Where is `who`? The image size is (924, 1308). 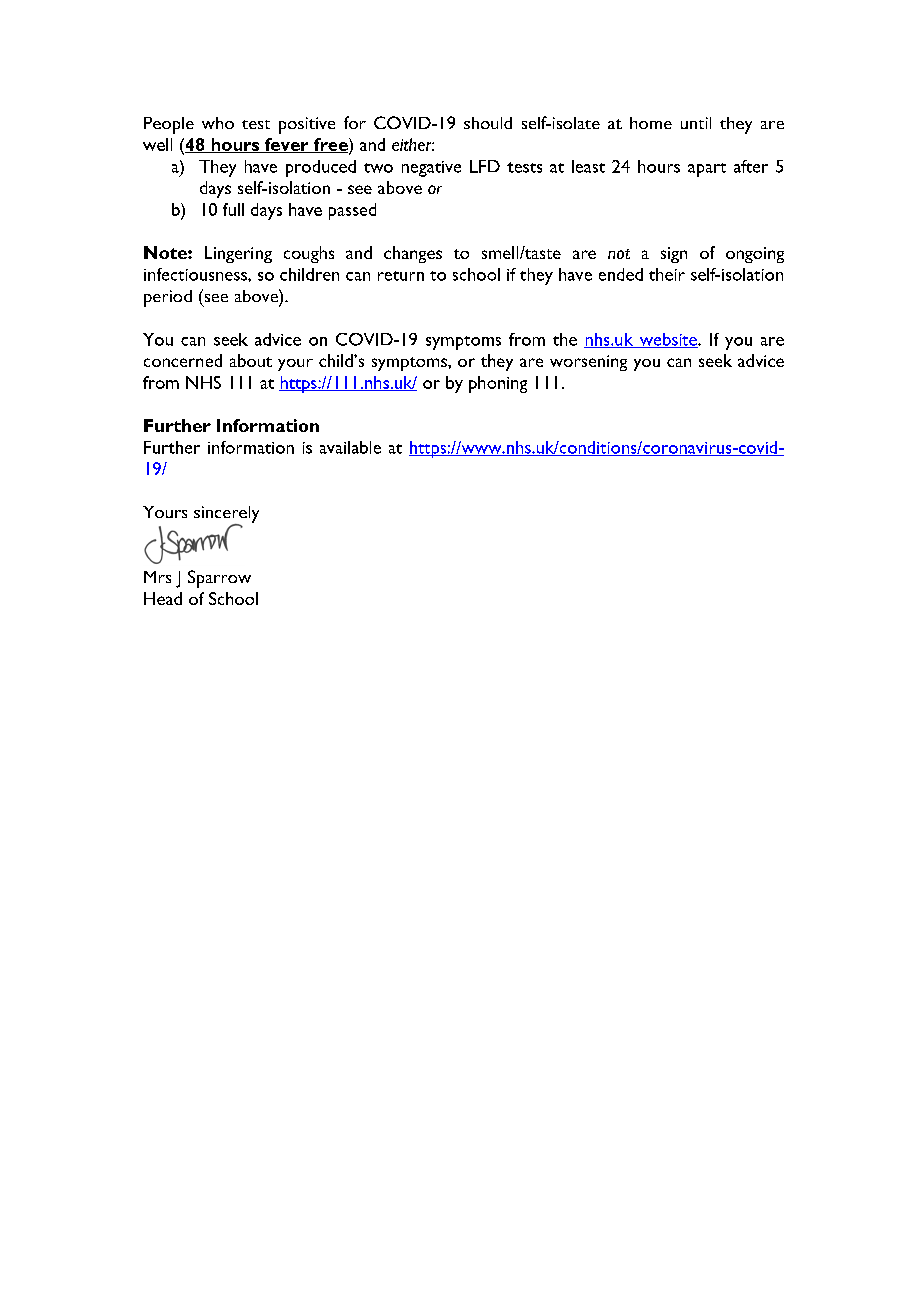
who is located at coordinates (218, 123).
